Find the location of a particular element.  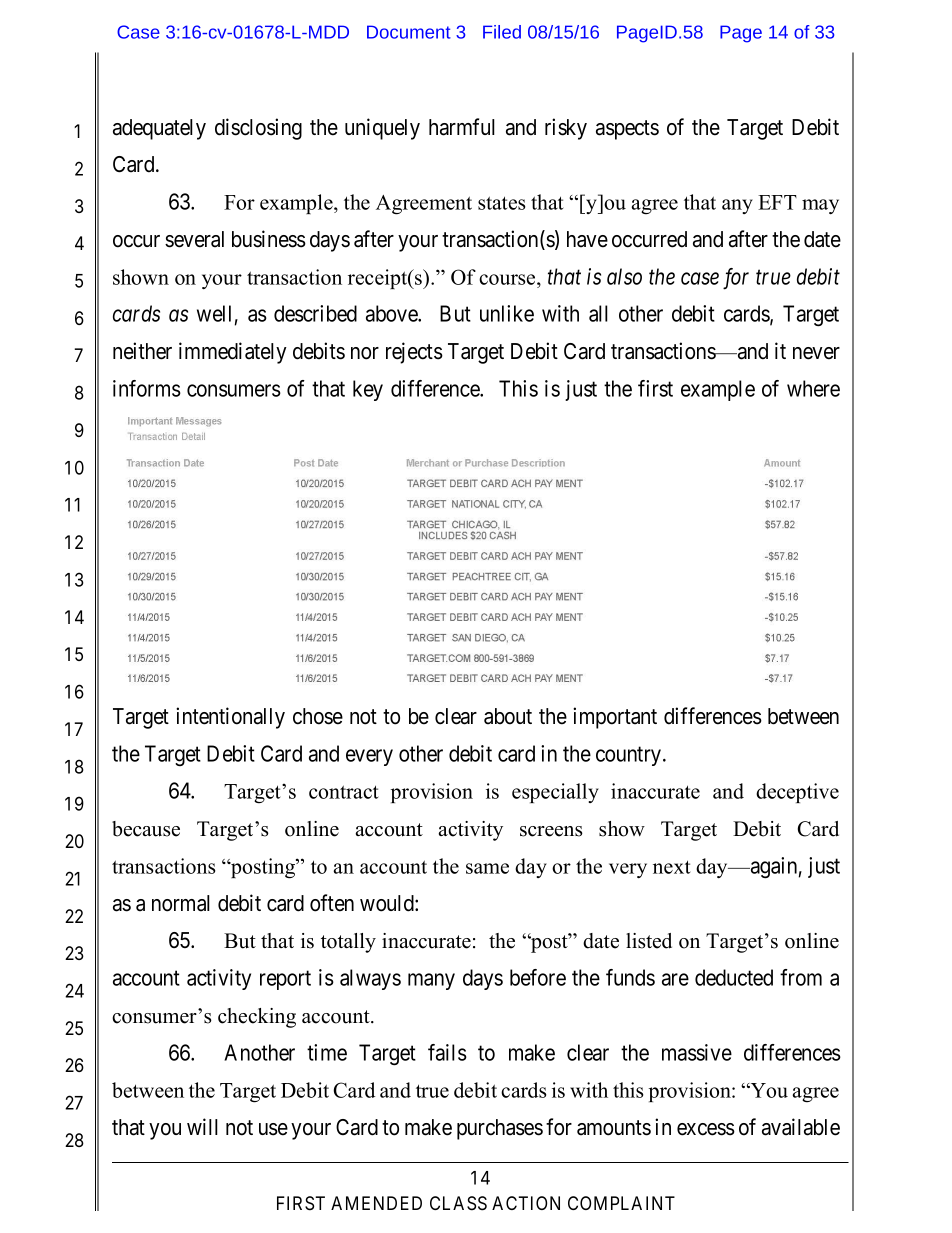

excess is located at coordinates (706, 1129).
